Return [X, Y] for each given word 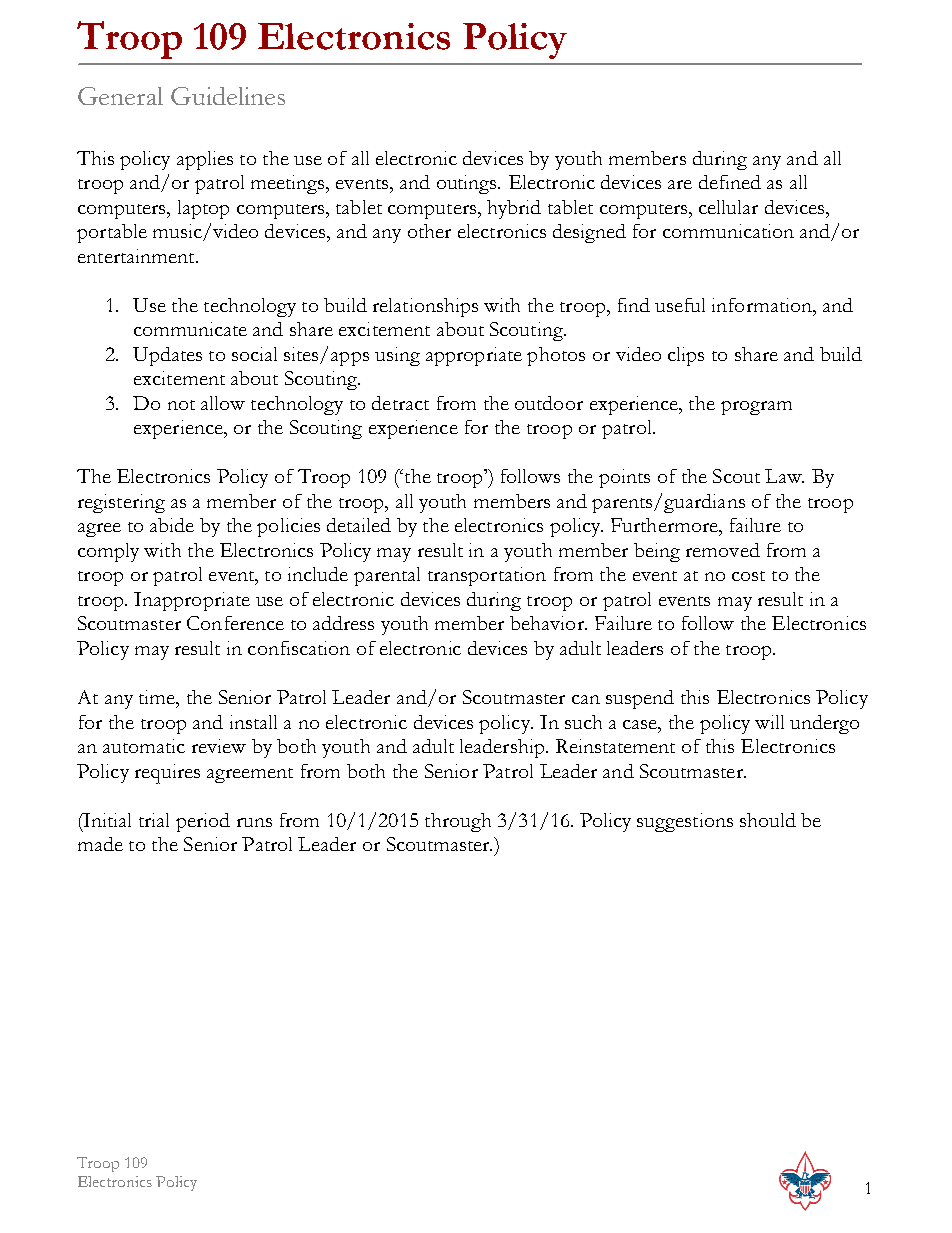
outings [468, 184]
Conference [235, 623]
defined [730, 182]
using [397, 356]
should [768, 820]
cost [748, 576]
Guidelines [228, 96]
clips [686, 356]
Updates [167, 356]
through [458, 822]
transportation [487, 576]
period [203, 822]
